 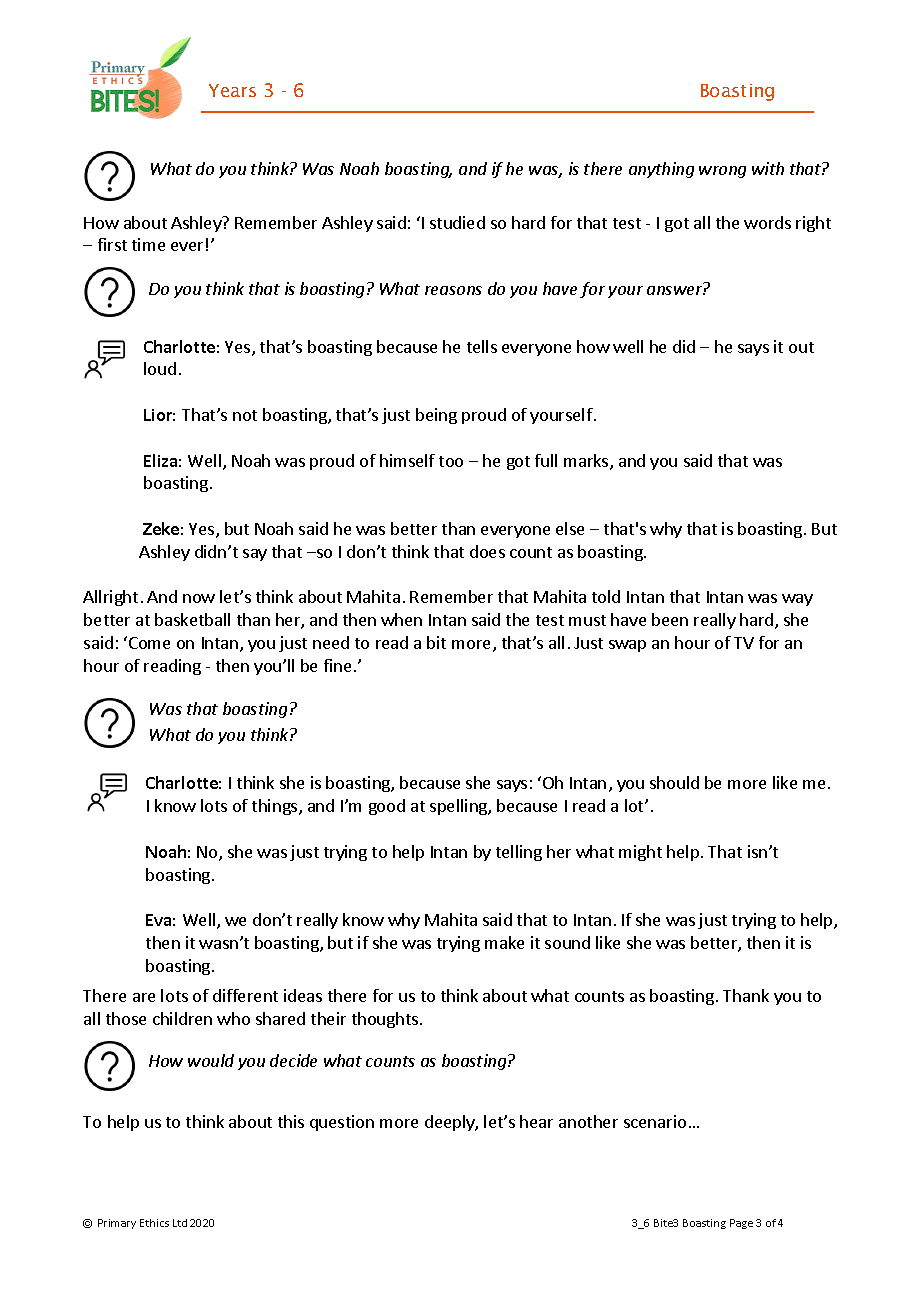 What do you see at coordinates (670, 619) in the image?
I see `been` at bounding box center [670, 619].
